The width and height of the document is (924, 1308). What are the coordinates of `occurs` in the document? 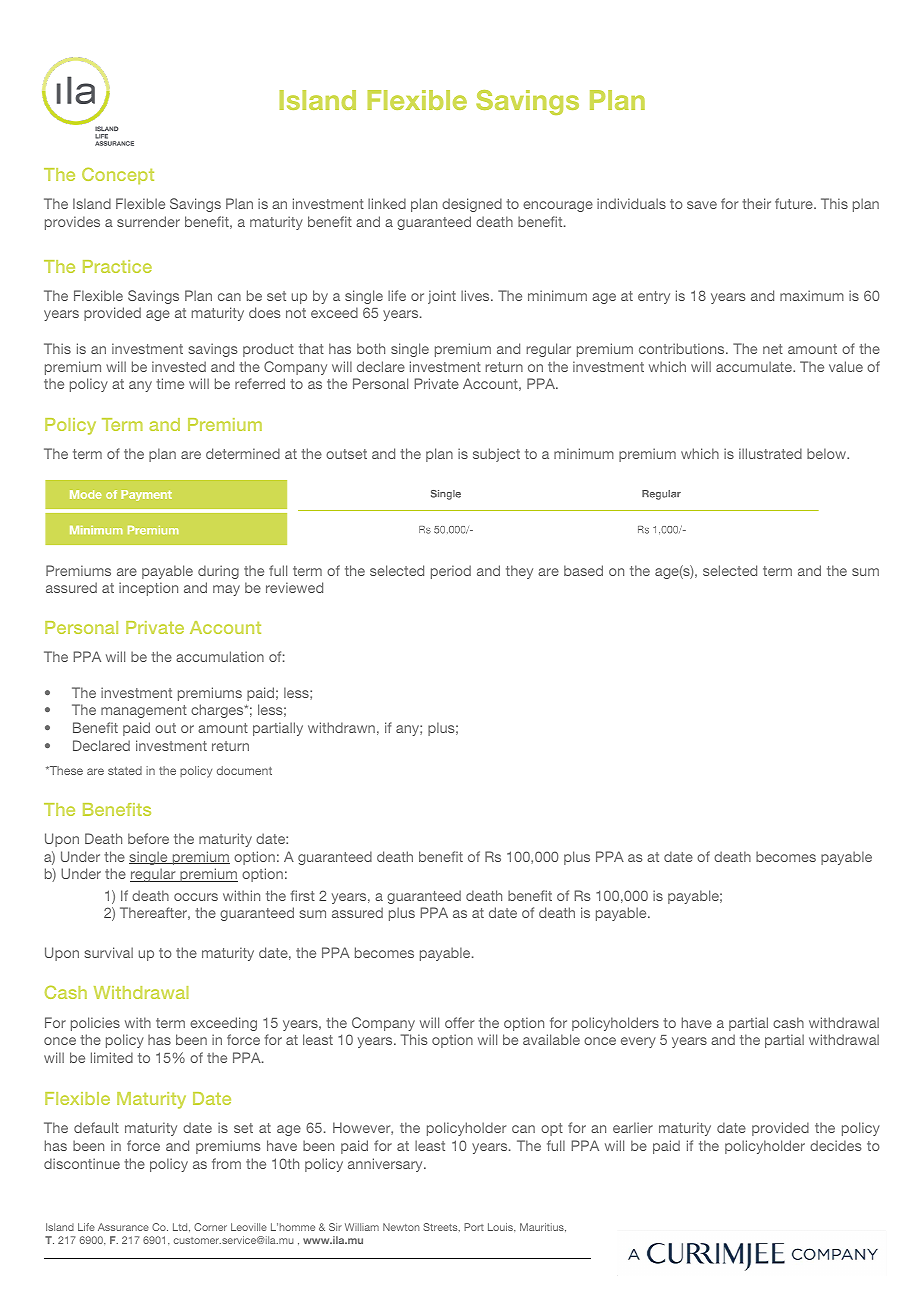 It's located at (196, 897).
